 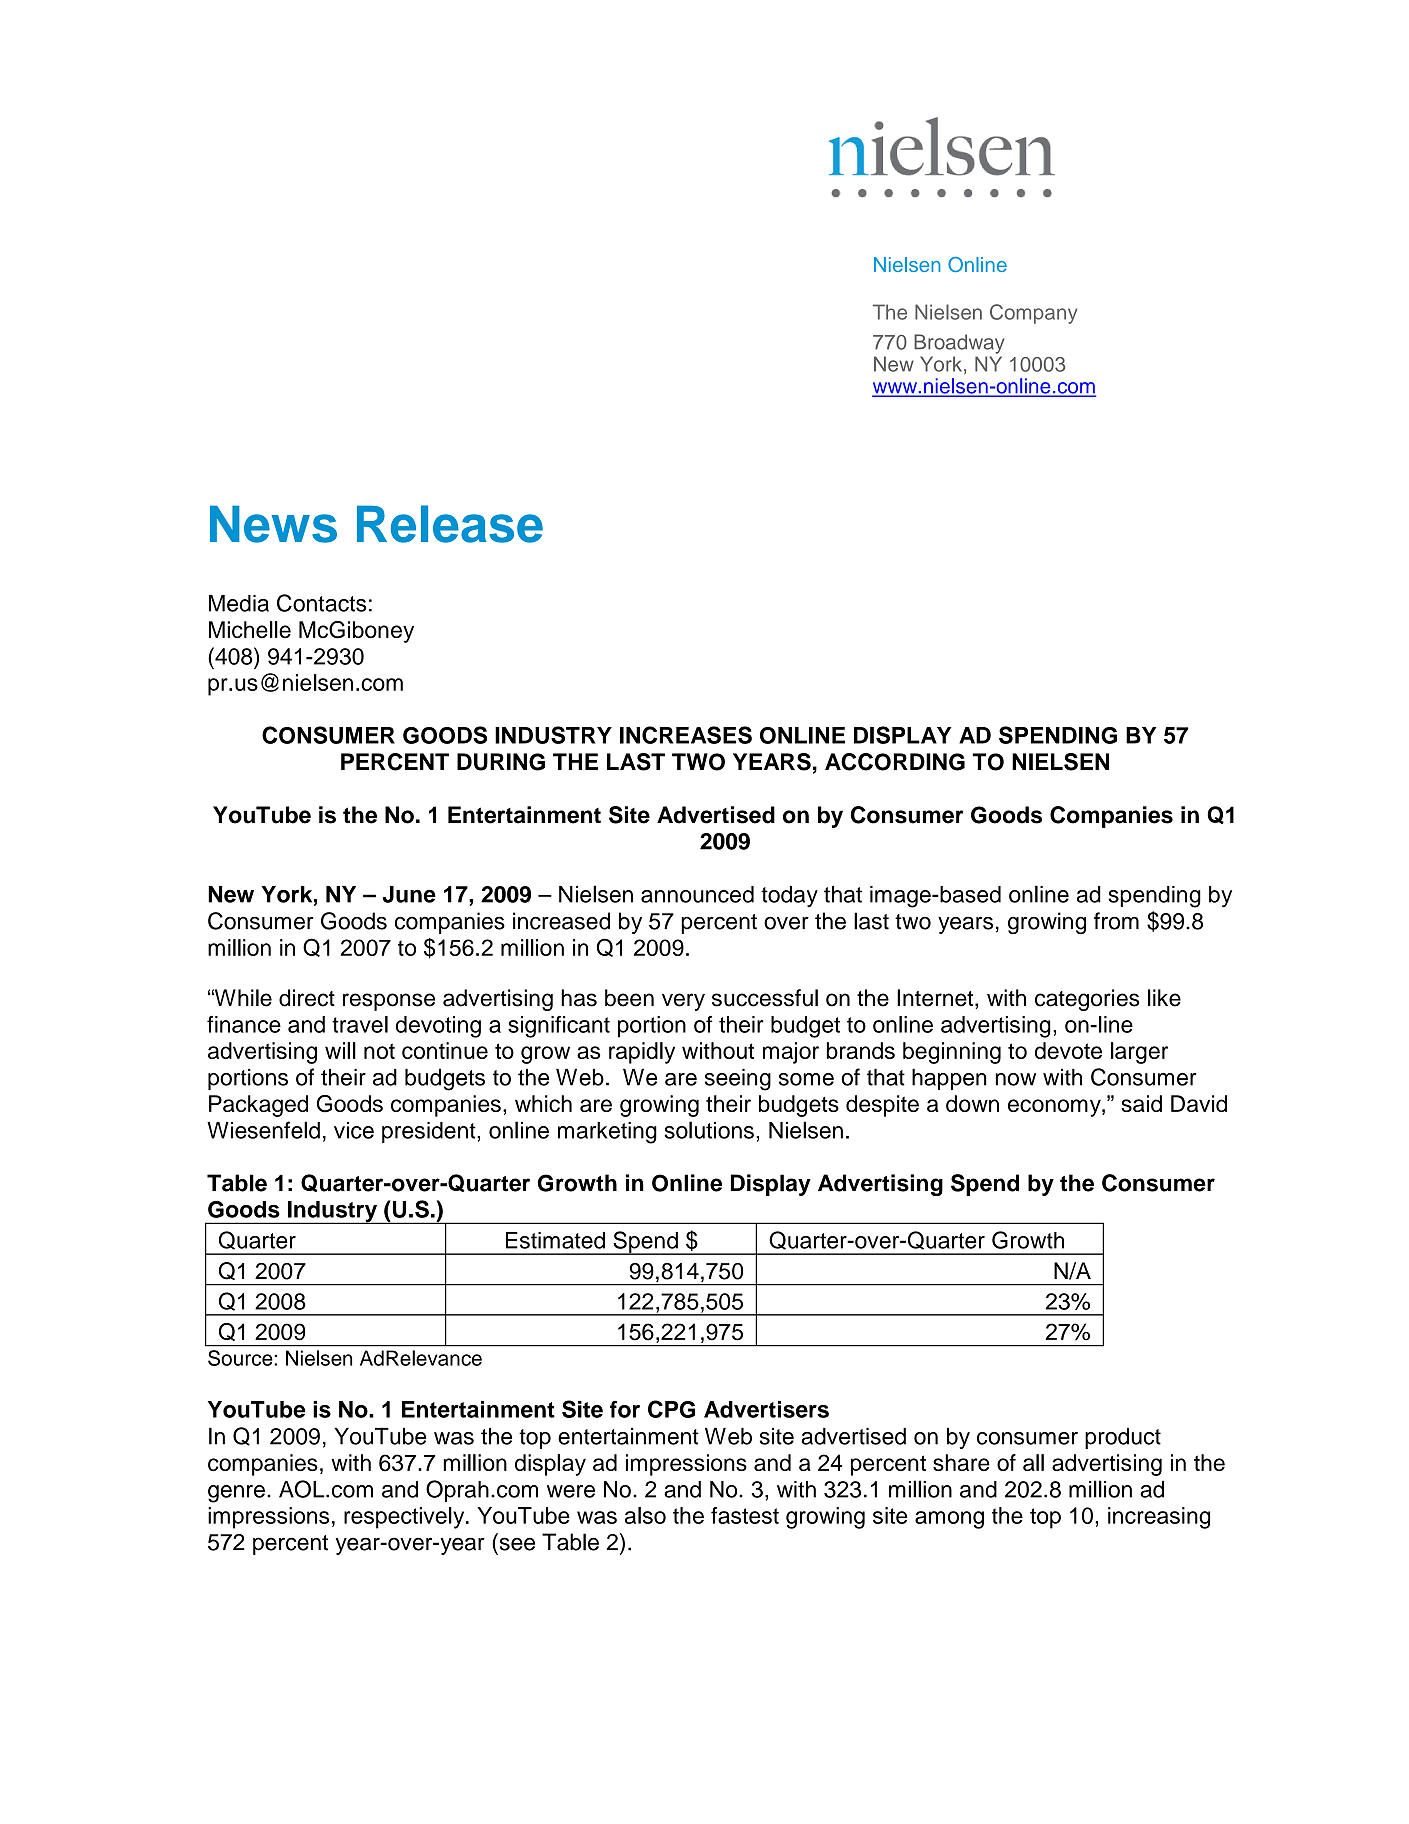 What do you see at coordinates (686, 735) in the screenshot?
I see `INCREASES` at bounding box center [686, 735].
